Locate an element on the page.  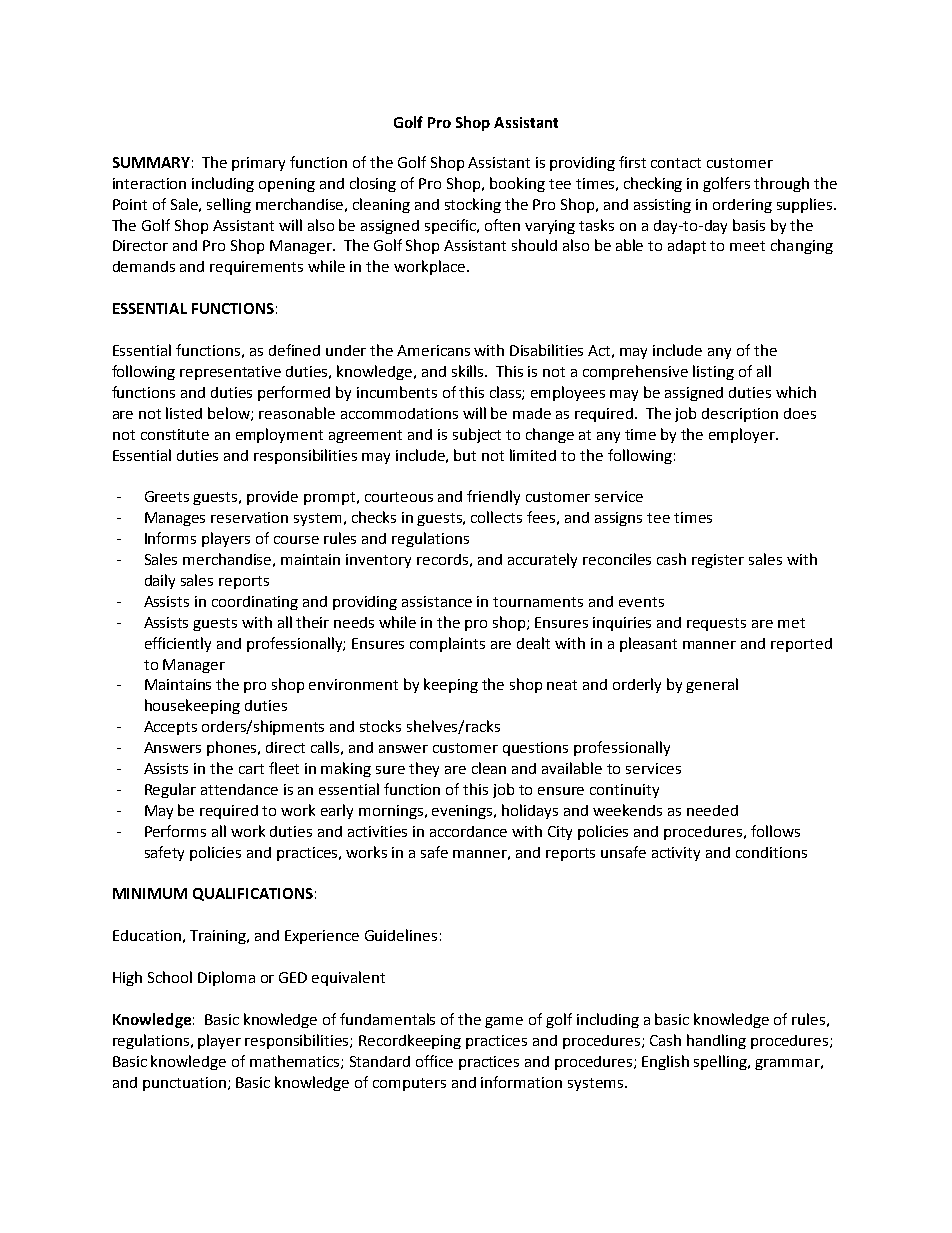
punctuation is located at coordinates (184, 1084).
